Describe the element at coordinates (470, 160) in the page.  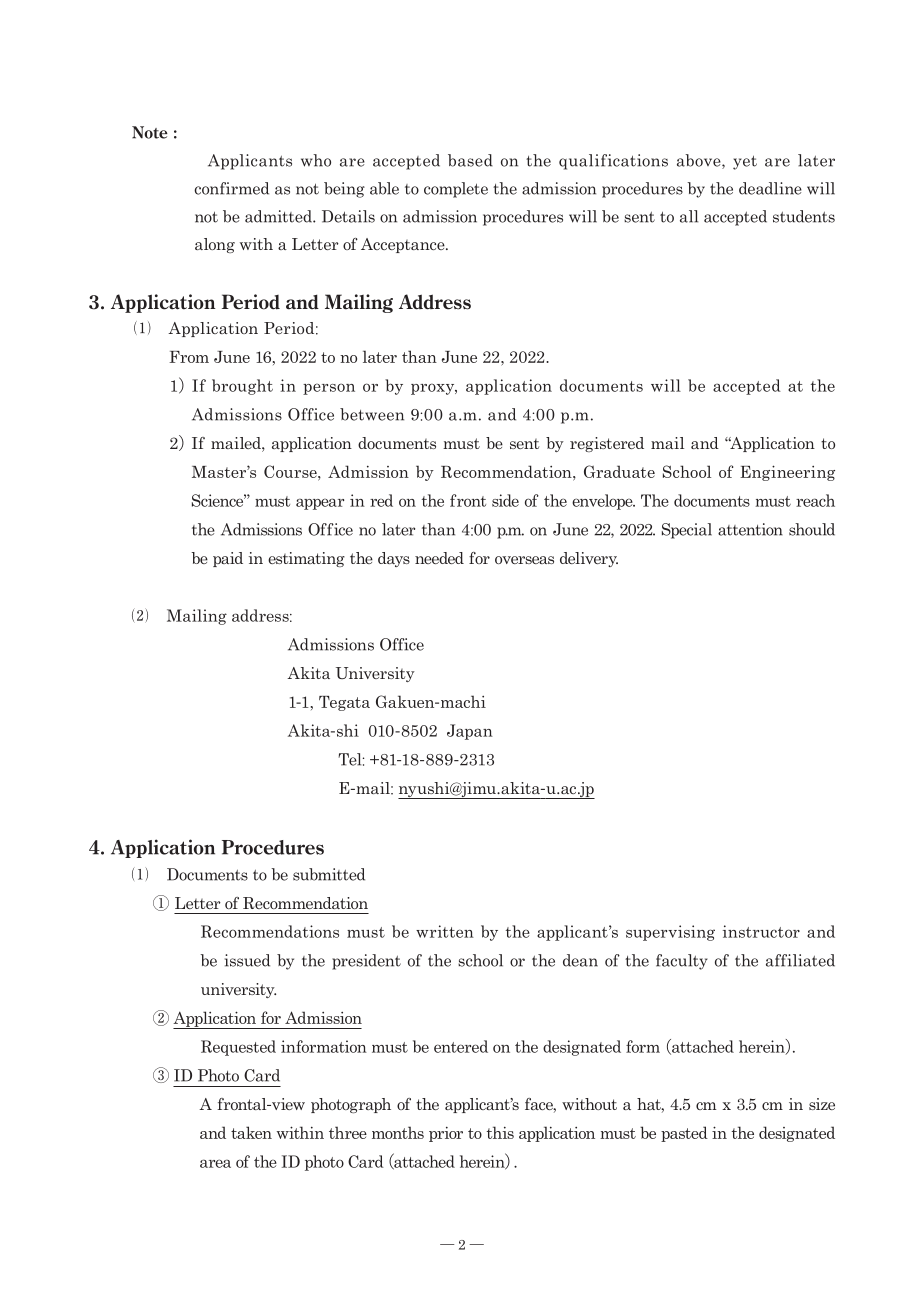
I see `based` at that location.
